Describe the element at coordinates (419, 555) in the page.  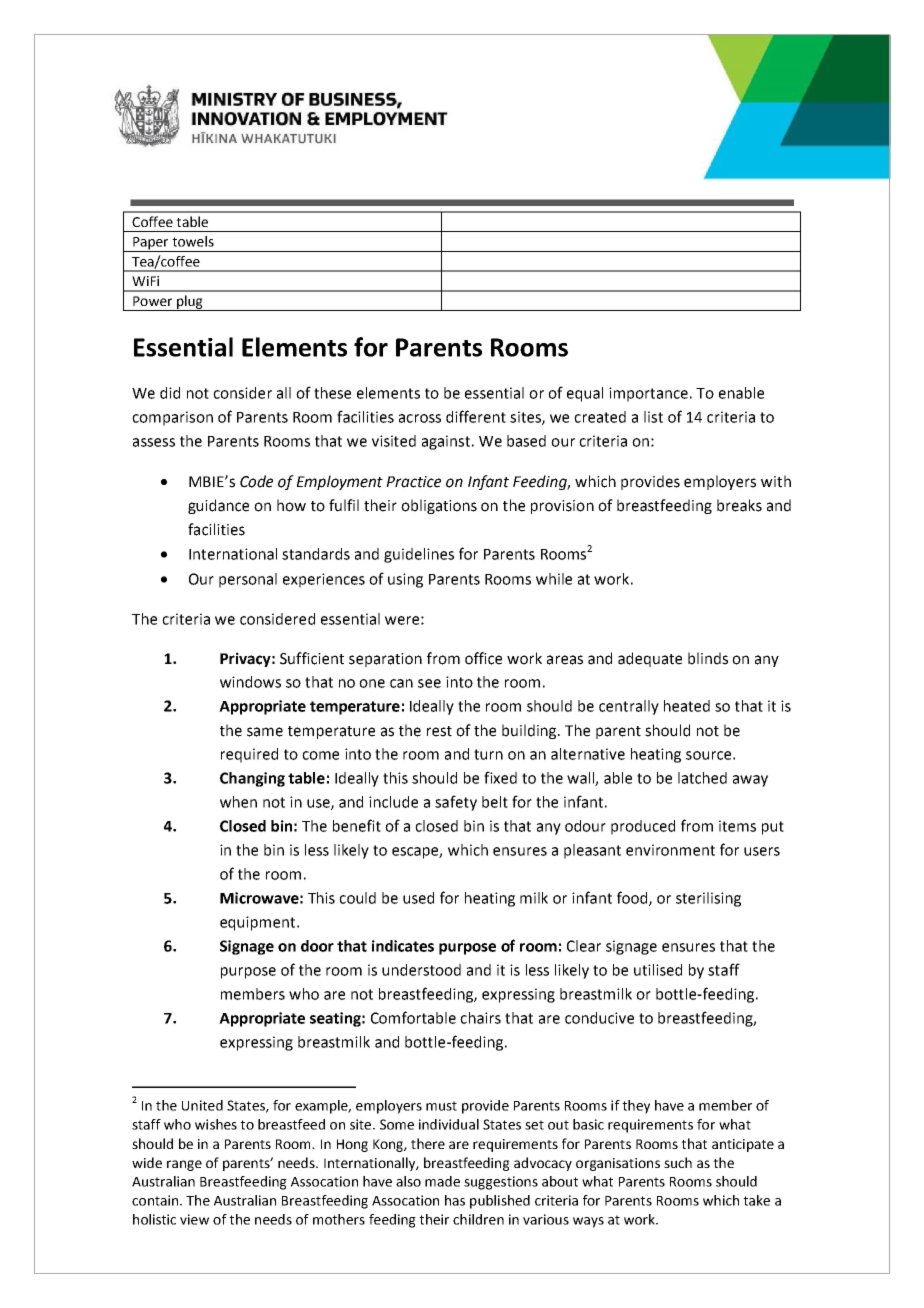
I see `guidelines` at that location.
